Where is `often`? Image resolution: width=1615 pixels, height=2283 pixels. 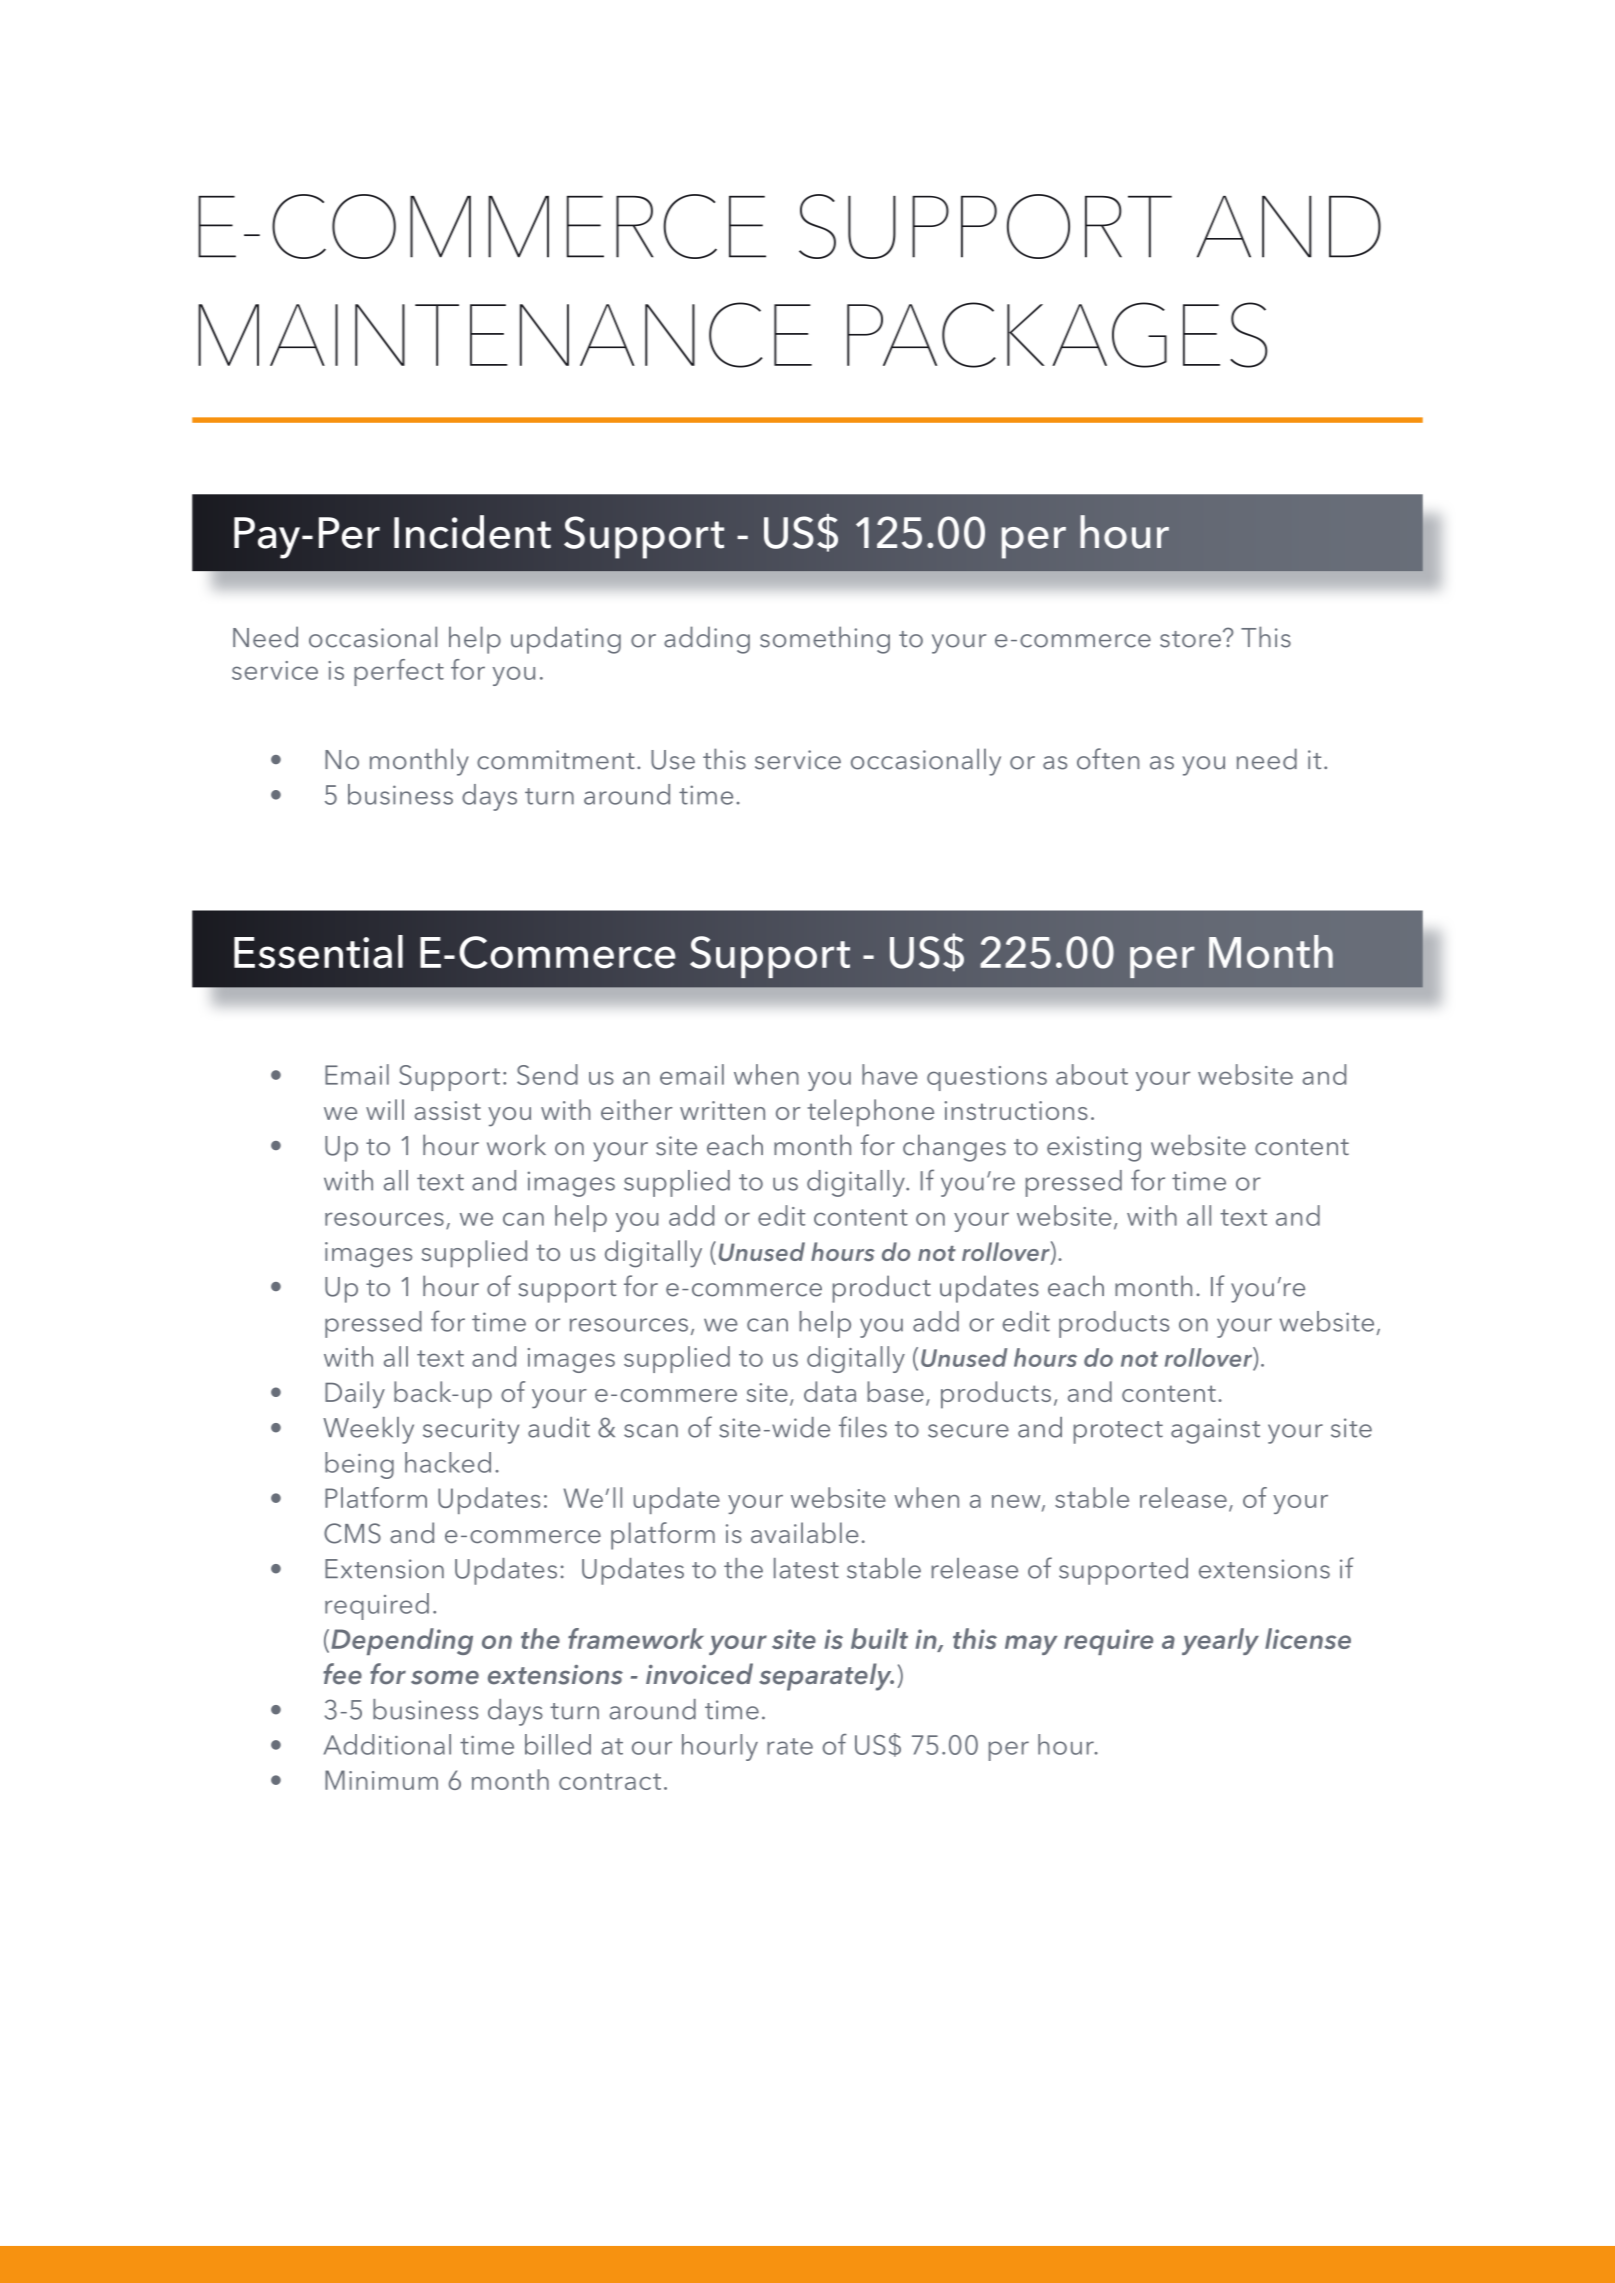 often is located at coordinates (1108, 759).
